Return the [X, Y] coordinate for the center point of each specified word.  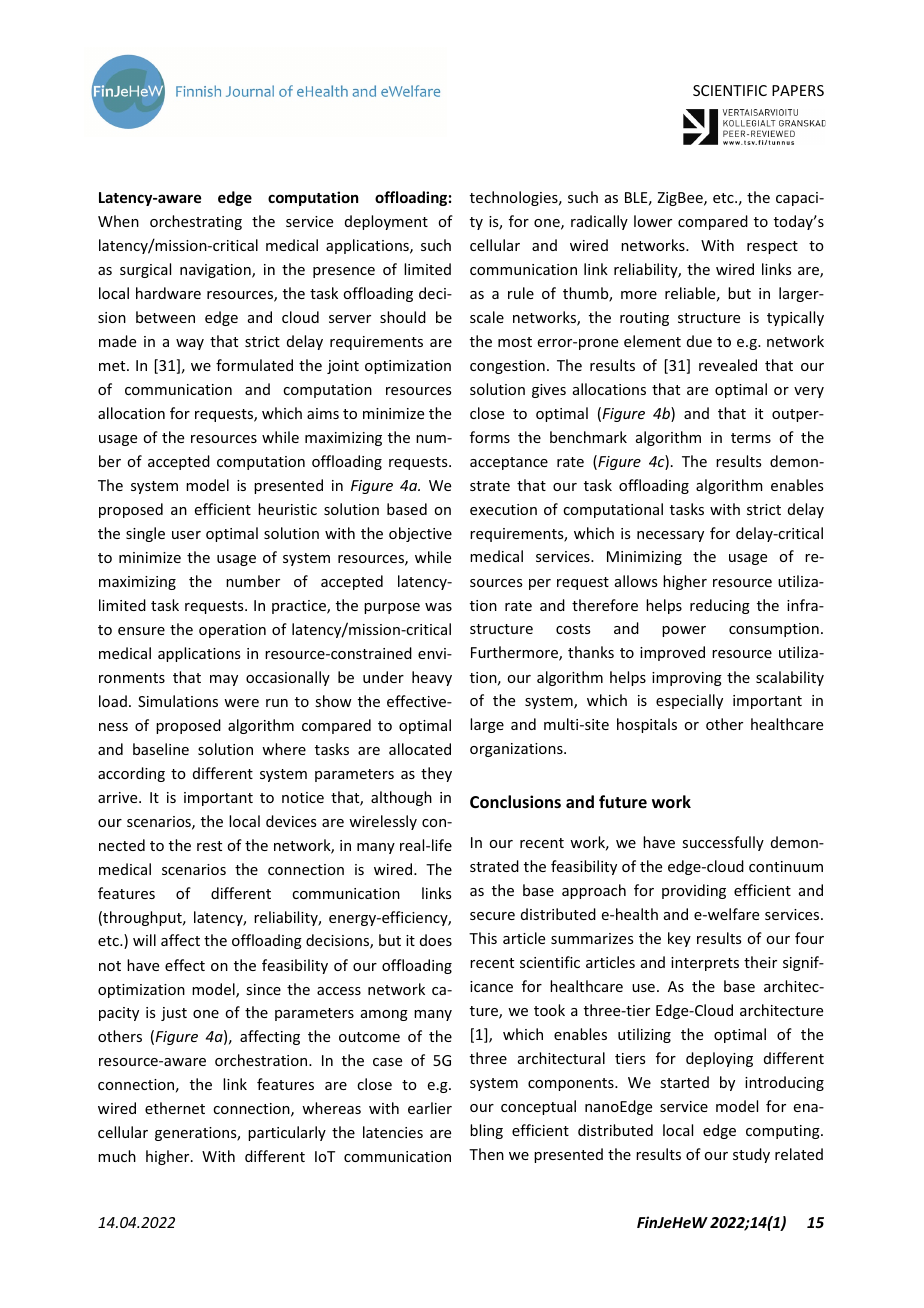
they [436, 774]
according [131, 774]
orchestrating [196, 222]
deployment [386, 222]
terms [751, 438]
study [751, 1155]
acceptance [509, 463]
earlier [430, 1108]
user [186, 535]
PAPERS [798, 90]
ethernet [175, 1108]
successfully [723, 843]
